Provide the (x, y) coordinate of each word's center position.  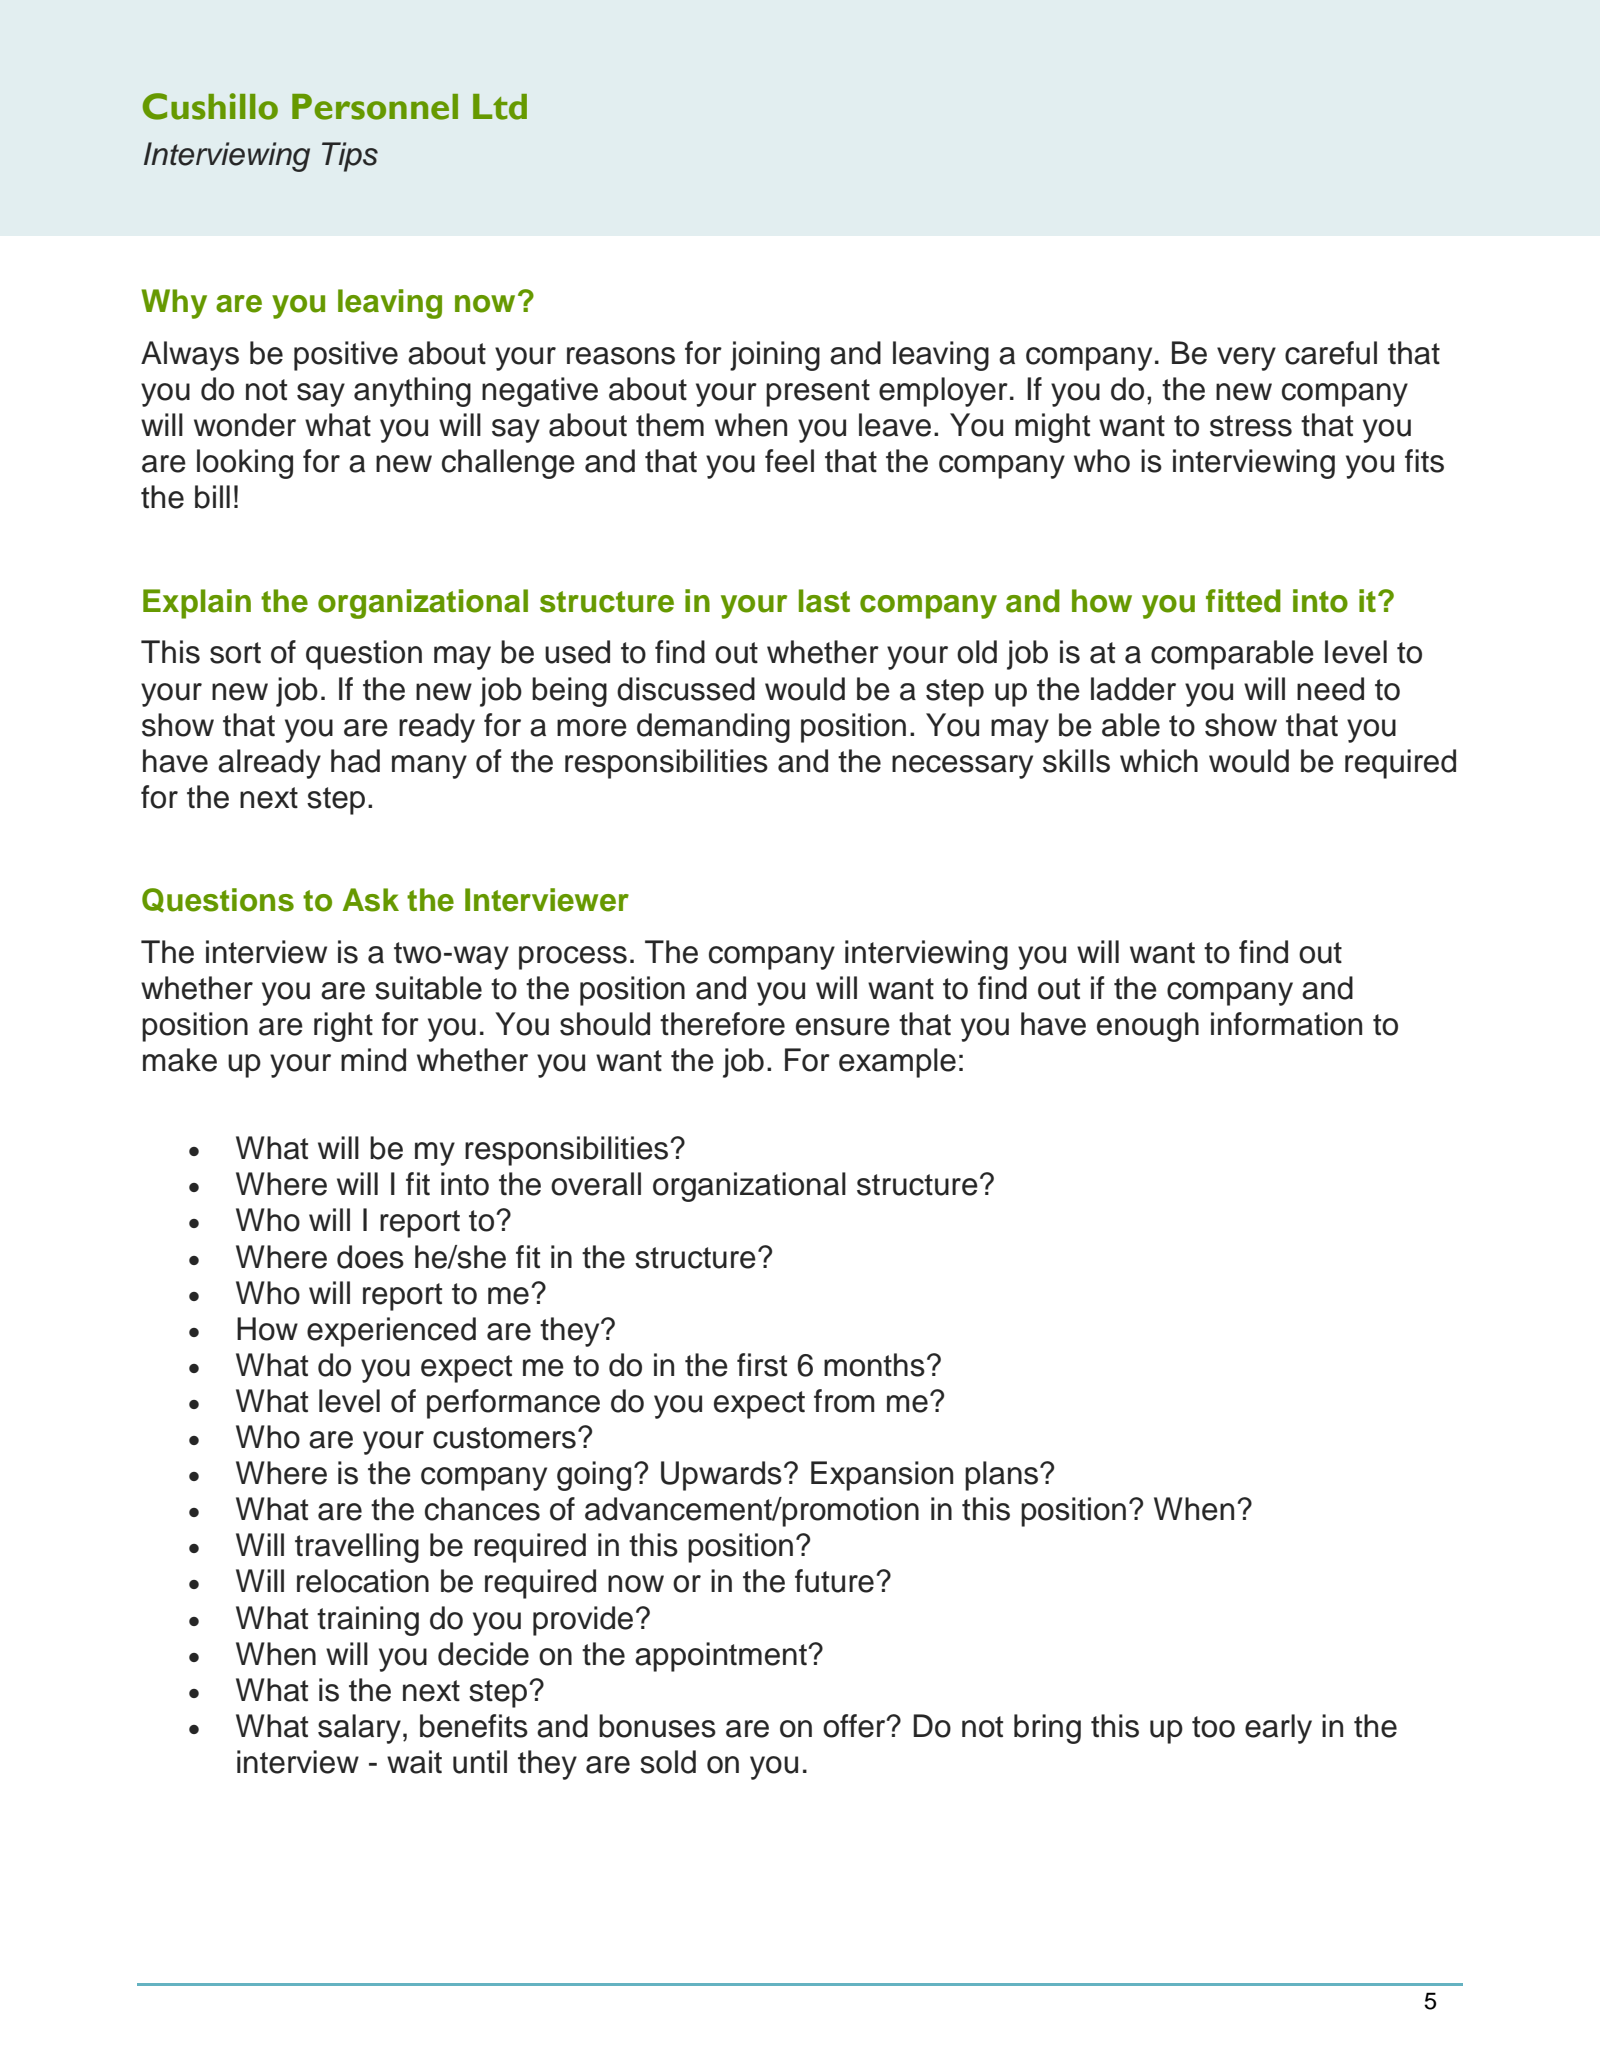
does (370, 1257)
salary (359, 1729)
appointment (721, 1657)
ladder (1133, 689)
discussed (686, 689)
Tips (350, 157)
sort (235, 653)
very (1246, 359)
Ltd (500, 107)
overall (596, 1184)
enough (1148, 1027)
